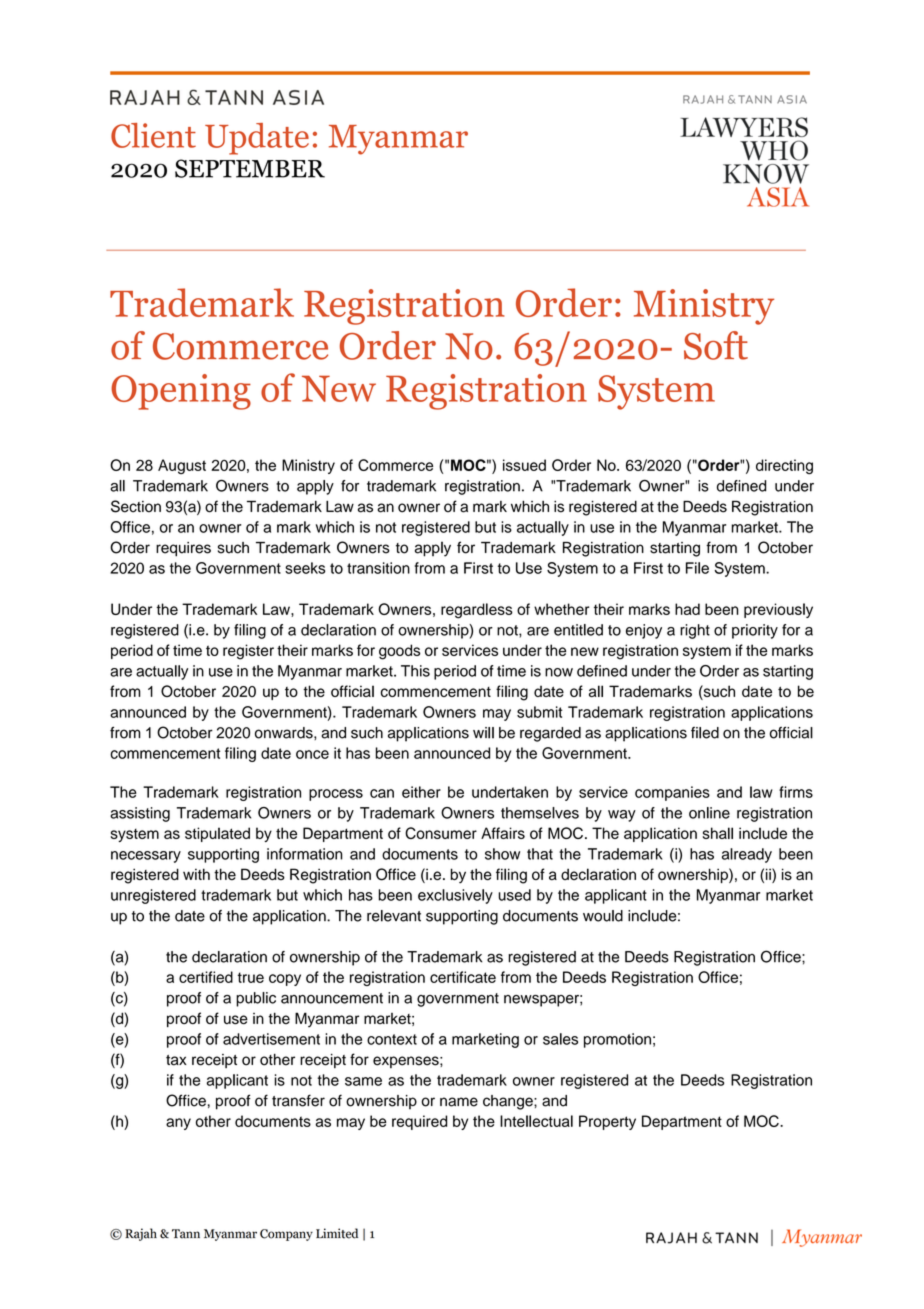  What do you see at coordinates (784, 466) in the page?
I see `directing` at bounding box center [784, 466].
